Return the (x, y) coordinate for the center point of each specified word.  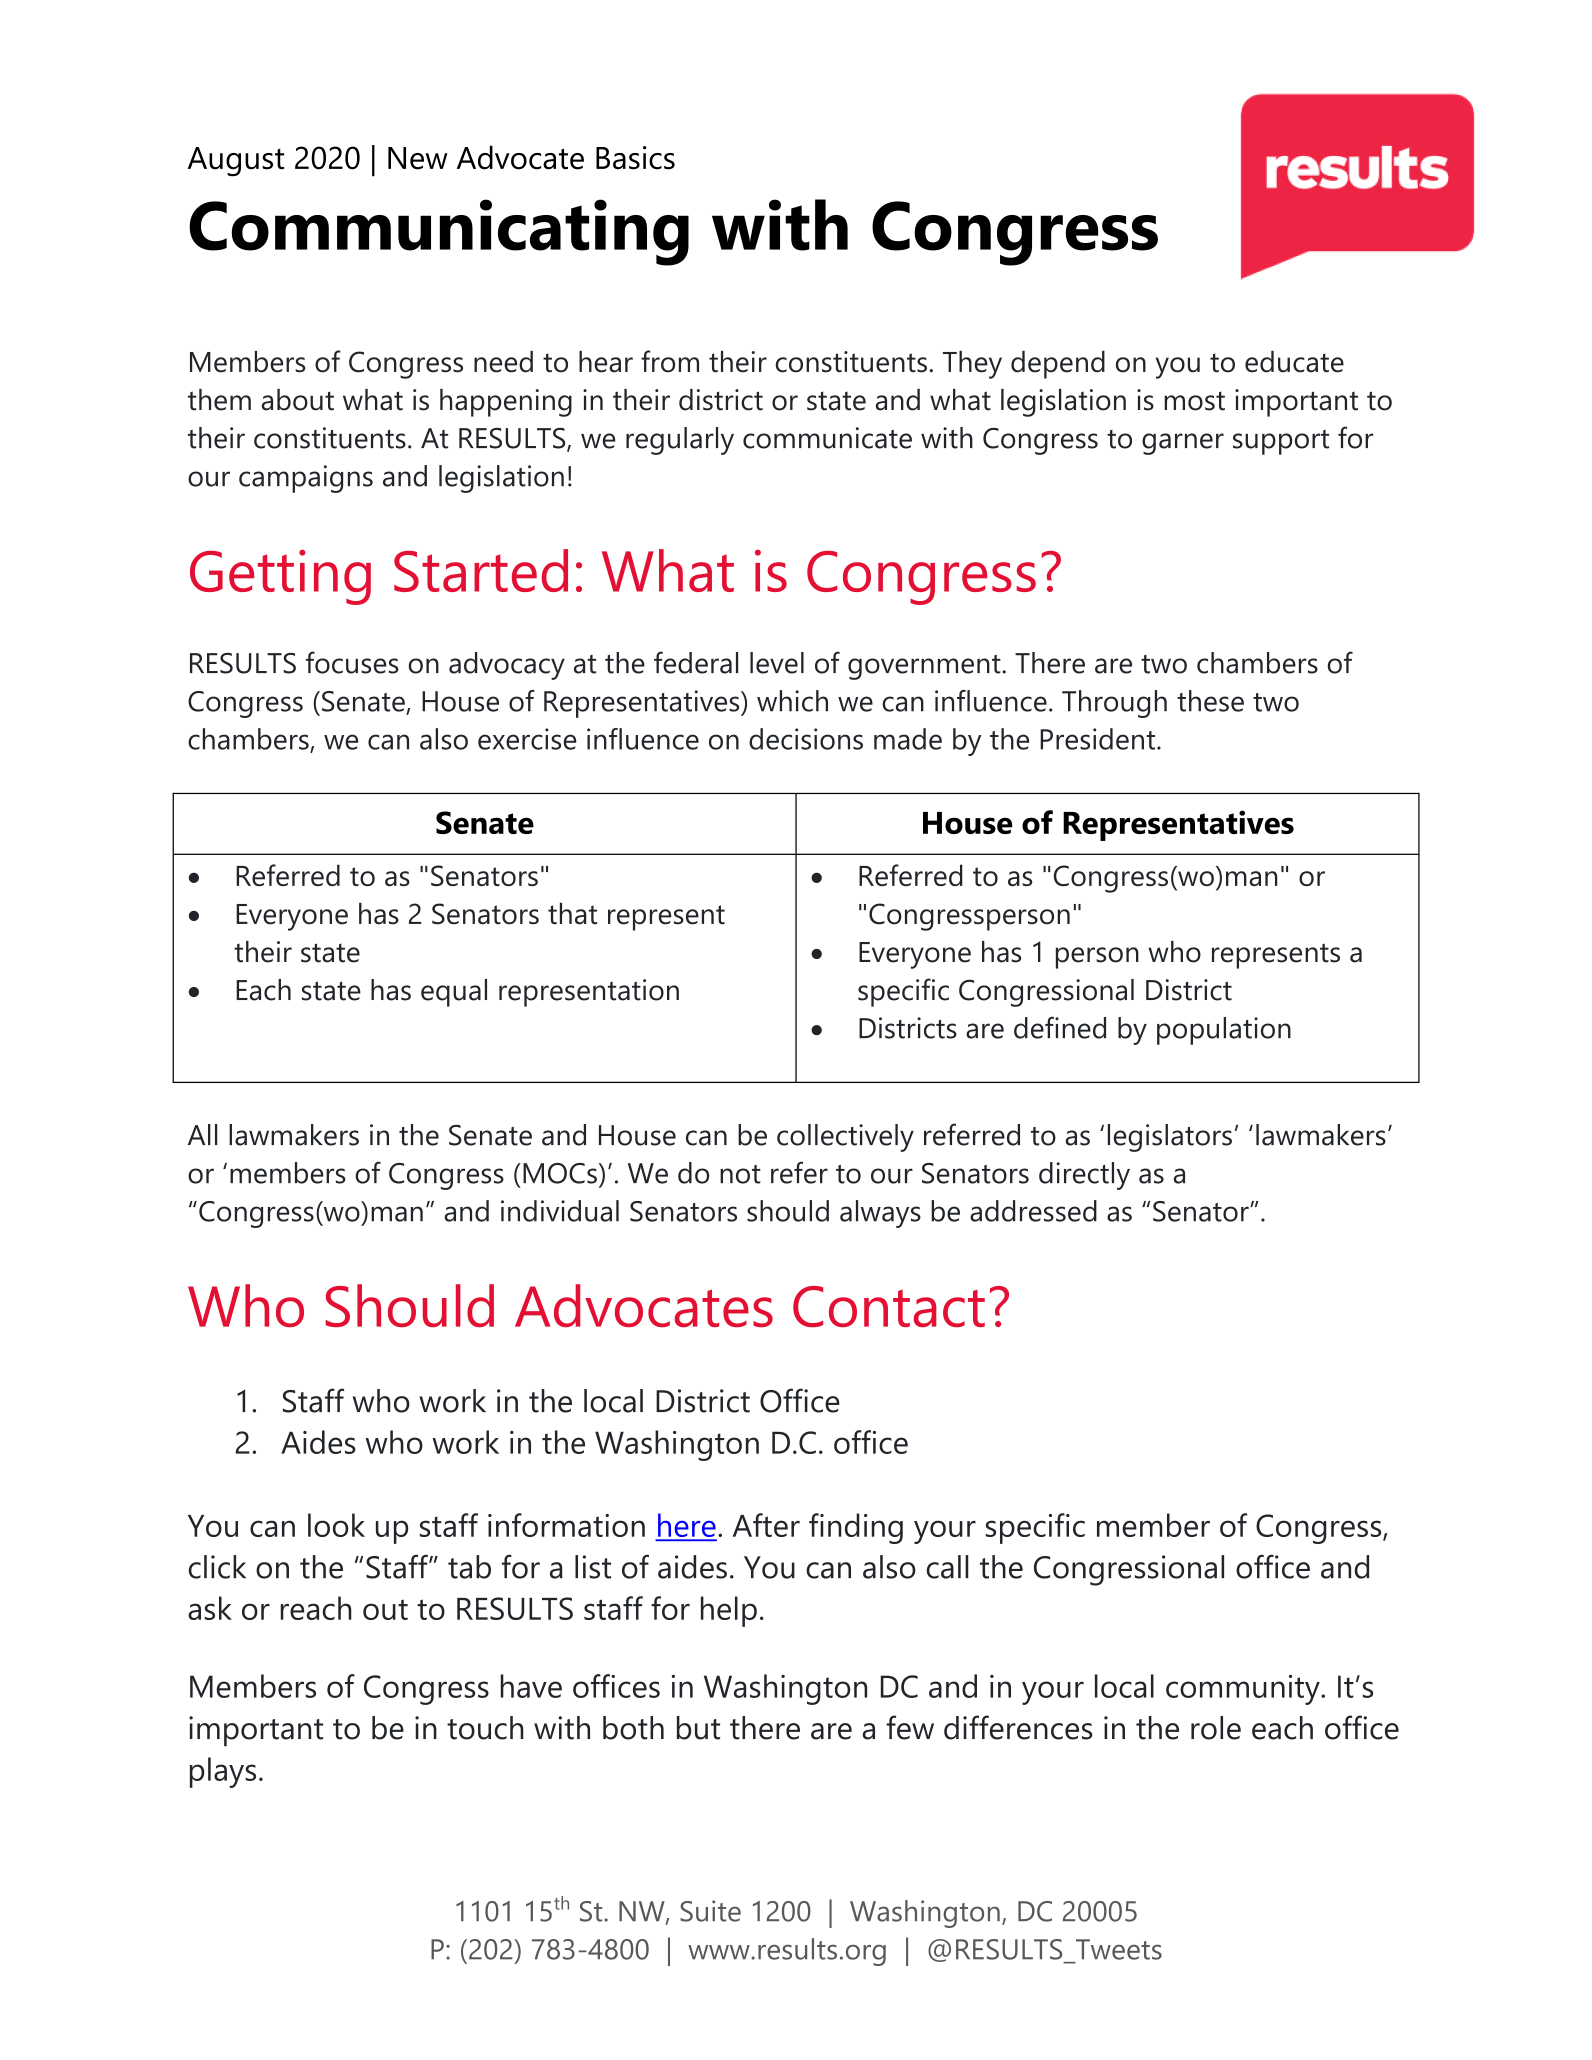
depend (1058, 365)
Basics (635, 158)
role (1216, 1728)
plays (223, 1772)
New (418, 158)
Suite (710, 1911)
